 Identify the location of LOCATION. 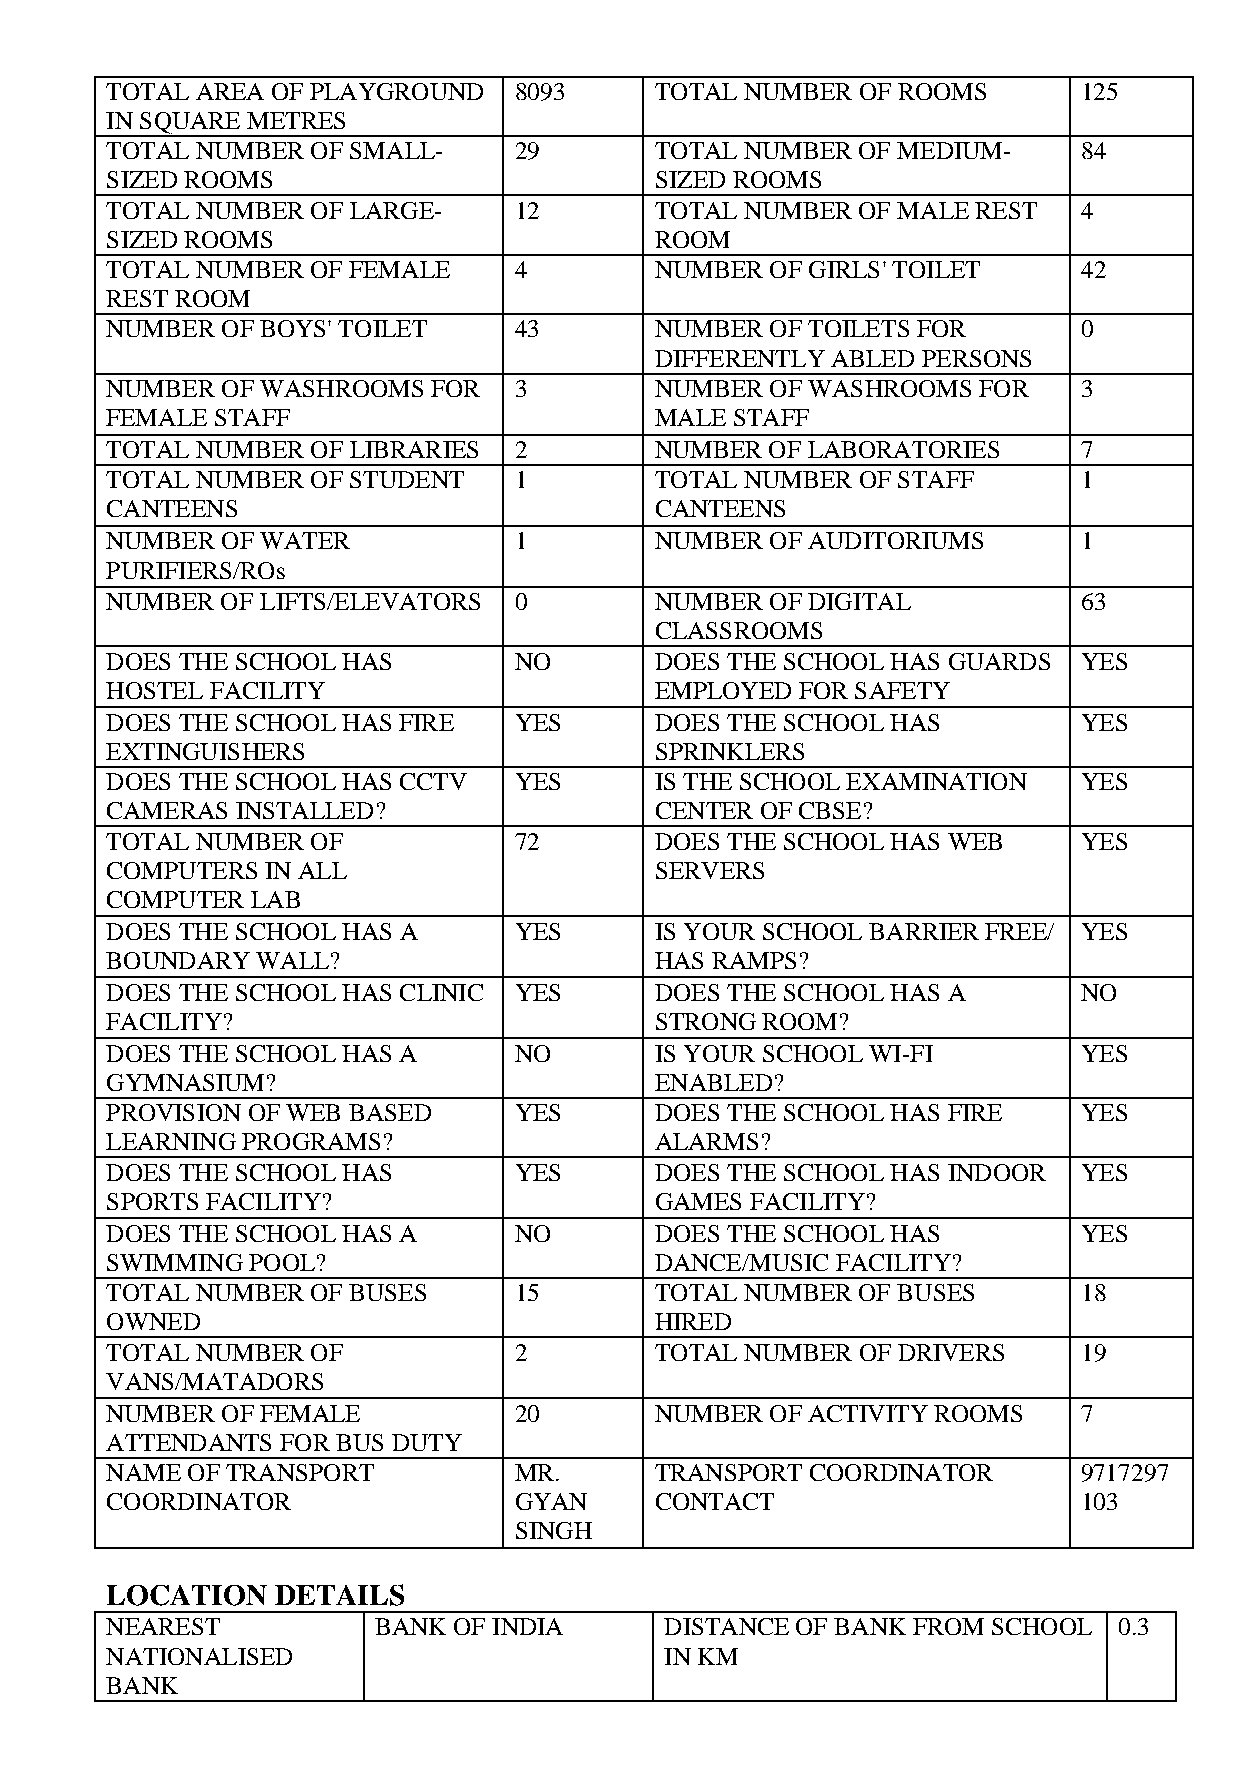
(187, 1595).
